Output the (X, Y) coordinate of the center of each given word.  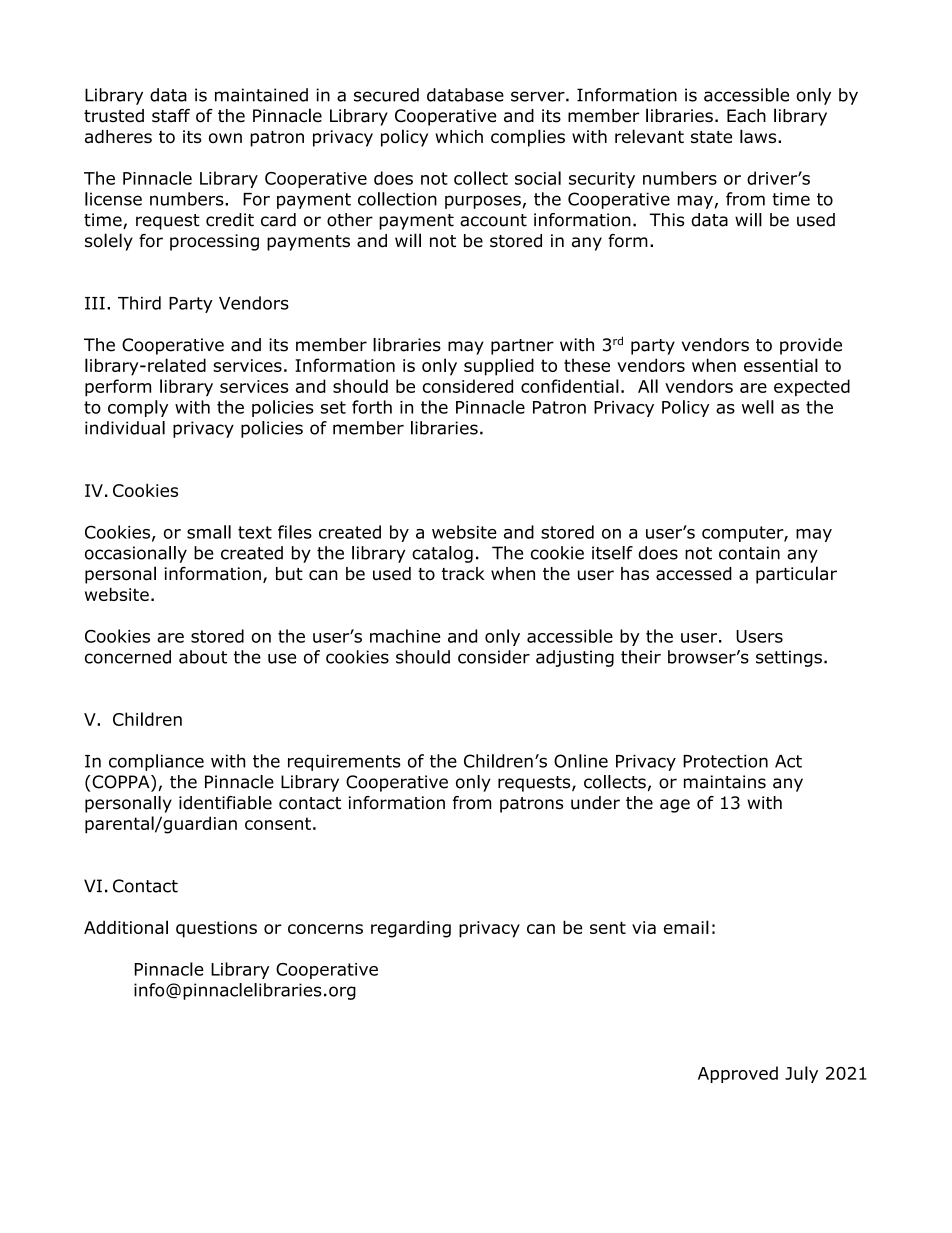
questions (216, 929)
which (459, 136)
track (463, 574)
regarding (411, 929)
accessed (694, 574)
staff (171, 116)
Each (746, 116)
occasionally (136, 554)
